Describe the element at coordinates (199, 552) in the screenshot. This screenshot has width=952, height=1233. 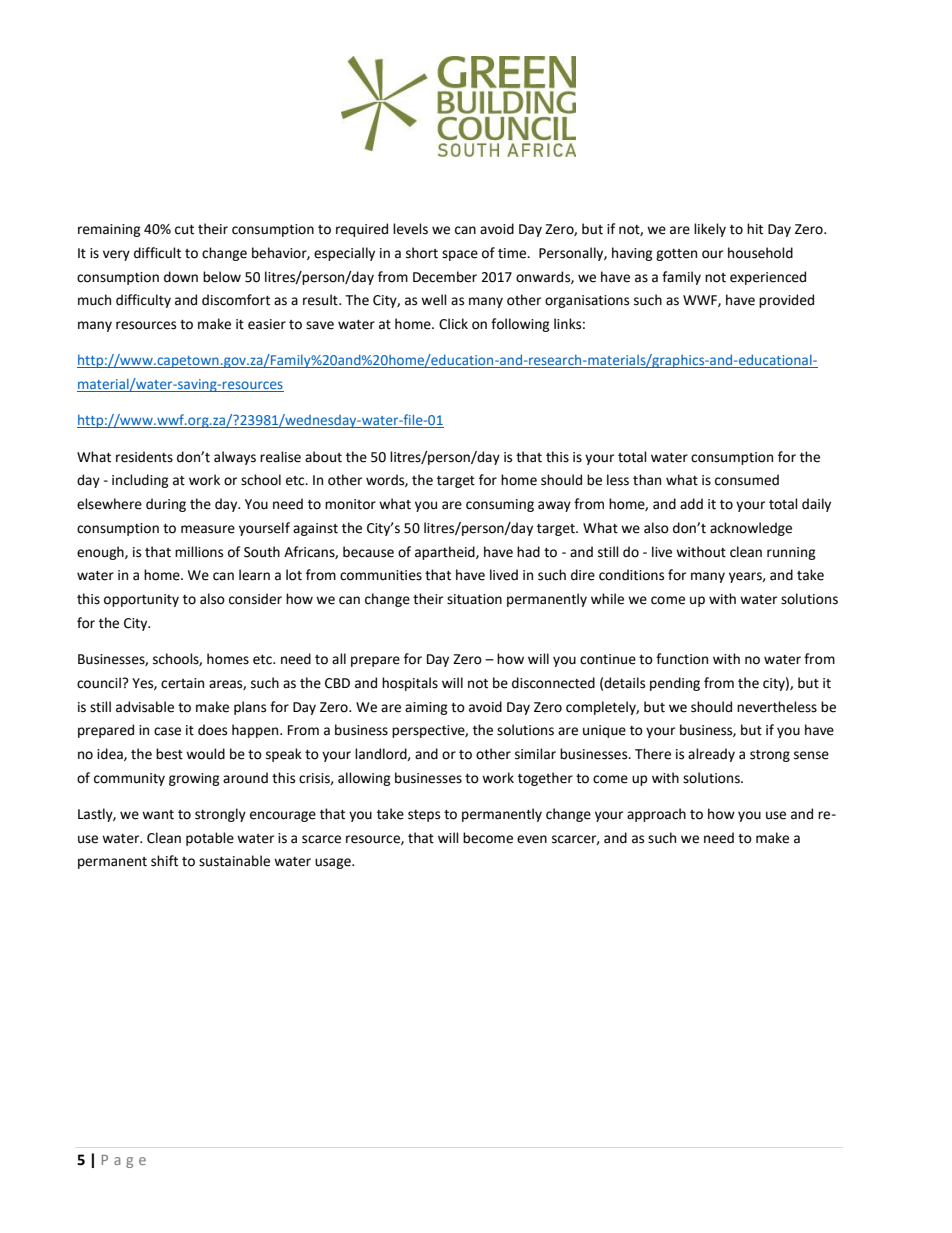
I see `millions` at that location.
